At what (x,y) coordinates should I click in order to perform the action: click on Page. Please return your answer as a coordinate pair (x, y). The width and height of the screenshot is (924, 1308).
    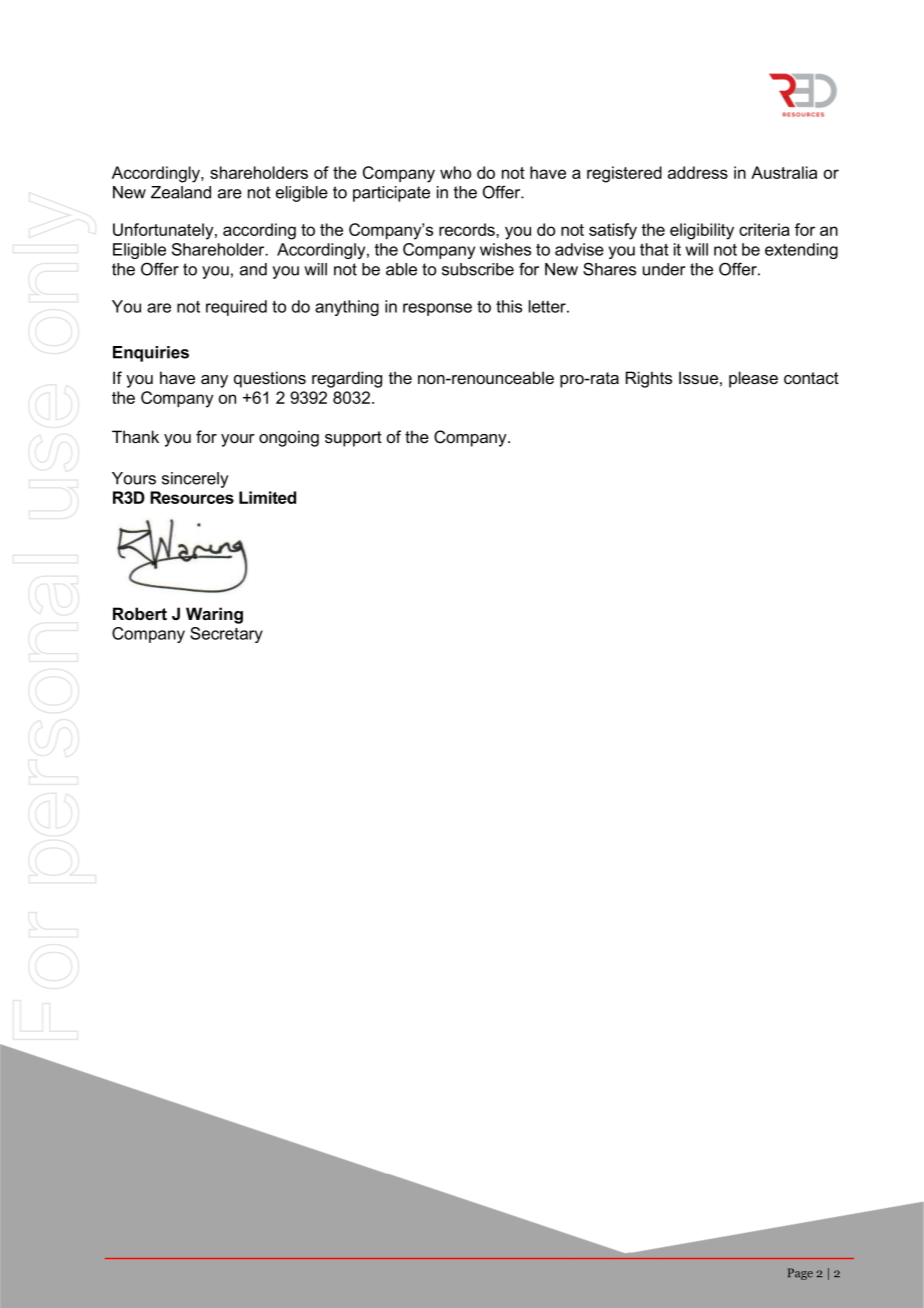
    Looking at the image, I should click on (800, 1274).
